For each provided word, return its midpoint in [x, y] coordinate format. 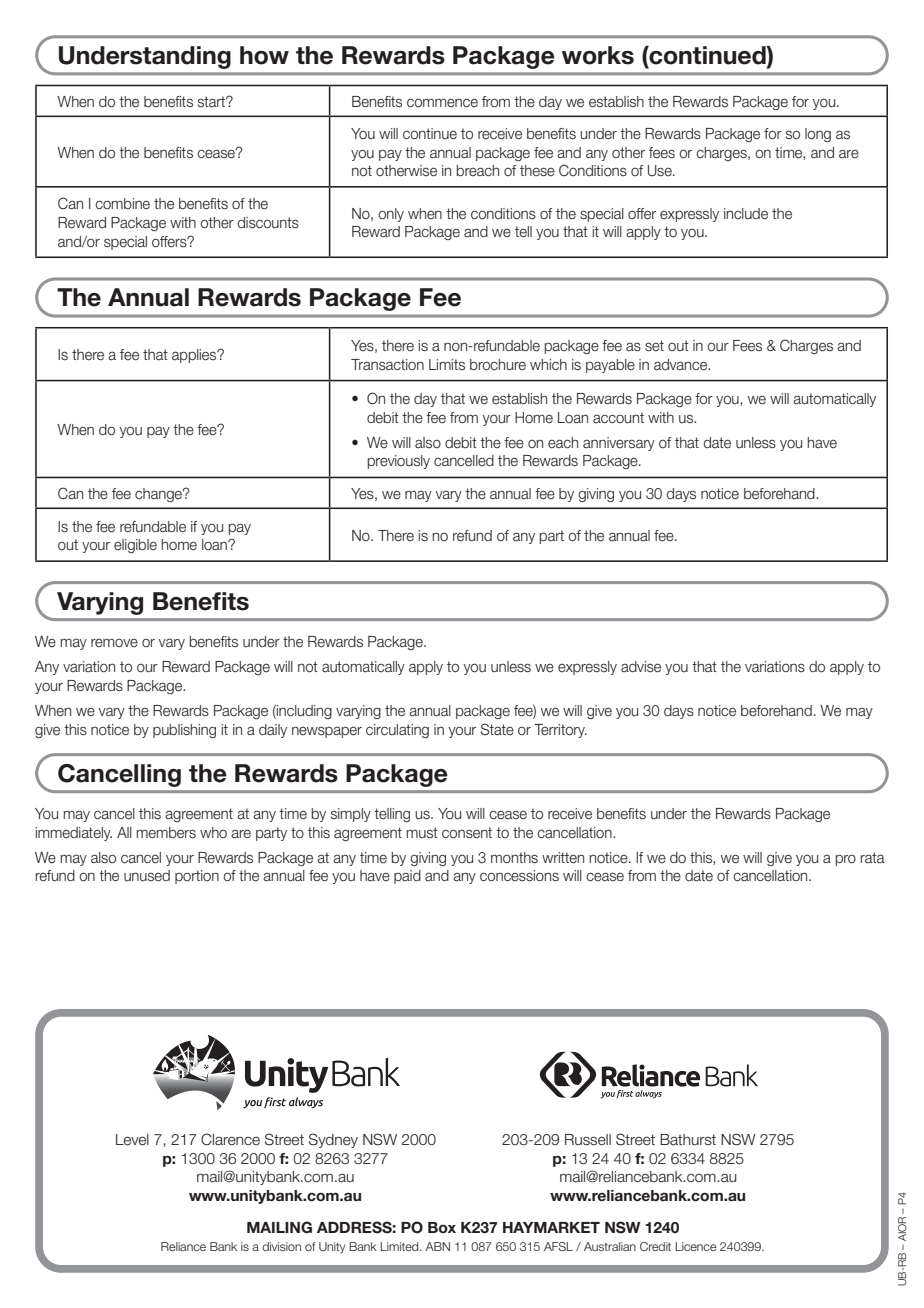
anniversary [619, 444]
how [264, 55]
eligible [135, 546]
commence [442, 103]
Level [132, 1140]
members [166, 833]
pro [845, 860]
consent [467, 833]
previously [398, 462]
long [818, 135]
